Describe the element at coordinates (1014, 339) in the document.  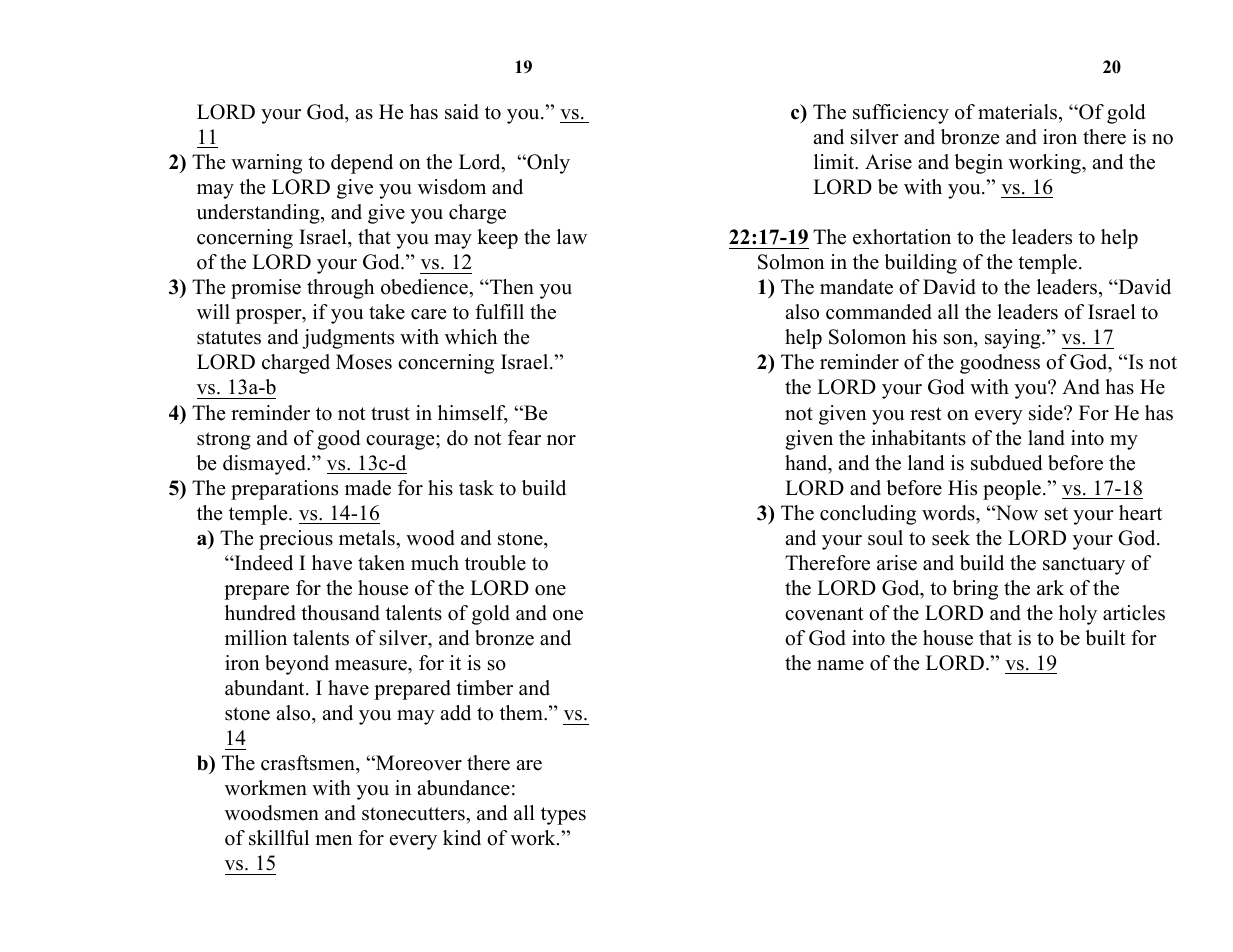
I see `saying` at that location.
